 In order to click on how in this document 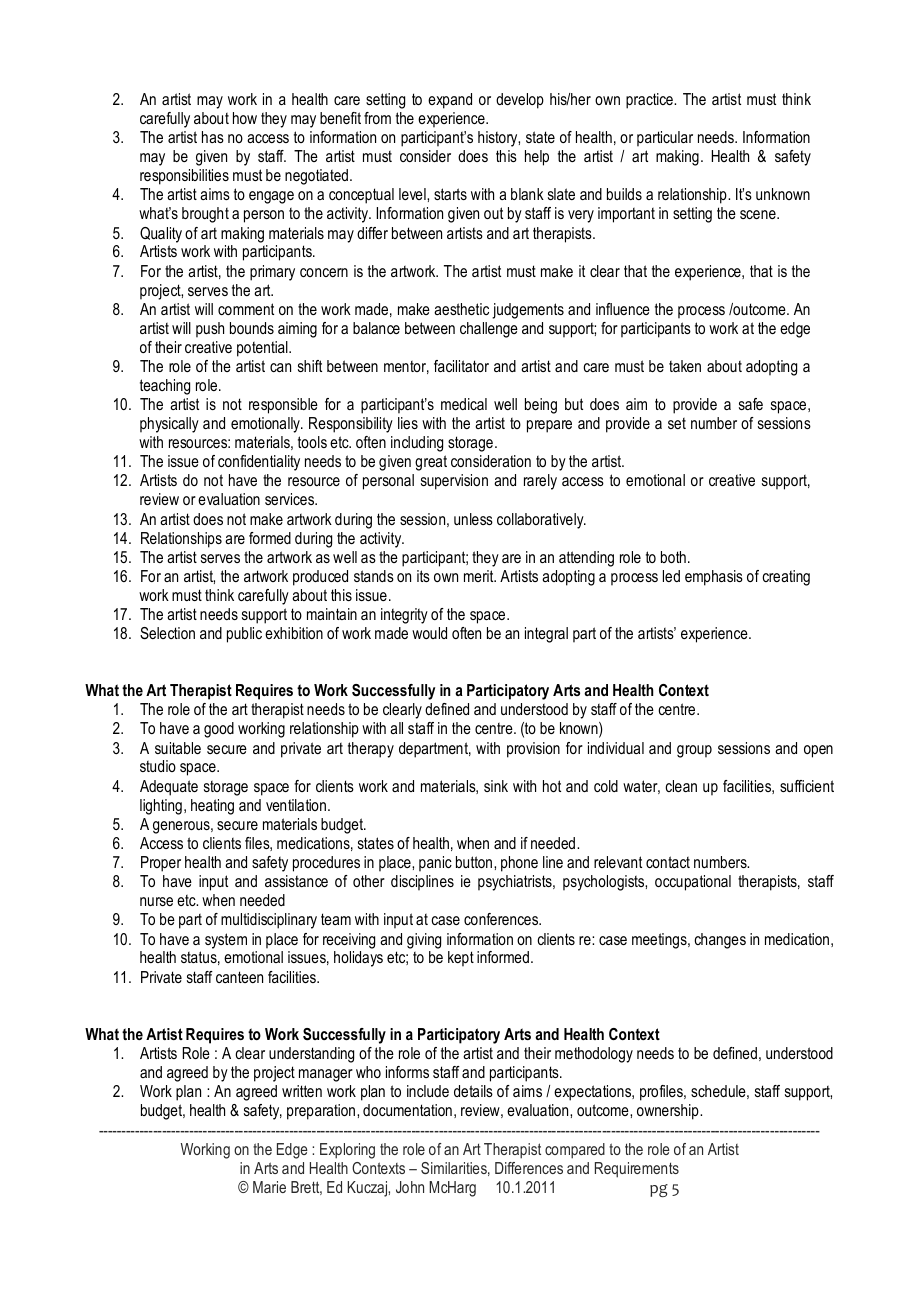, I will do `click(245, 118)`.
